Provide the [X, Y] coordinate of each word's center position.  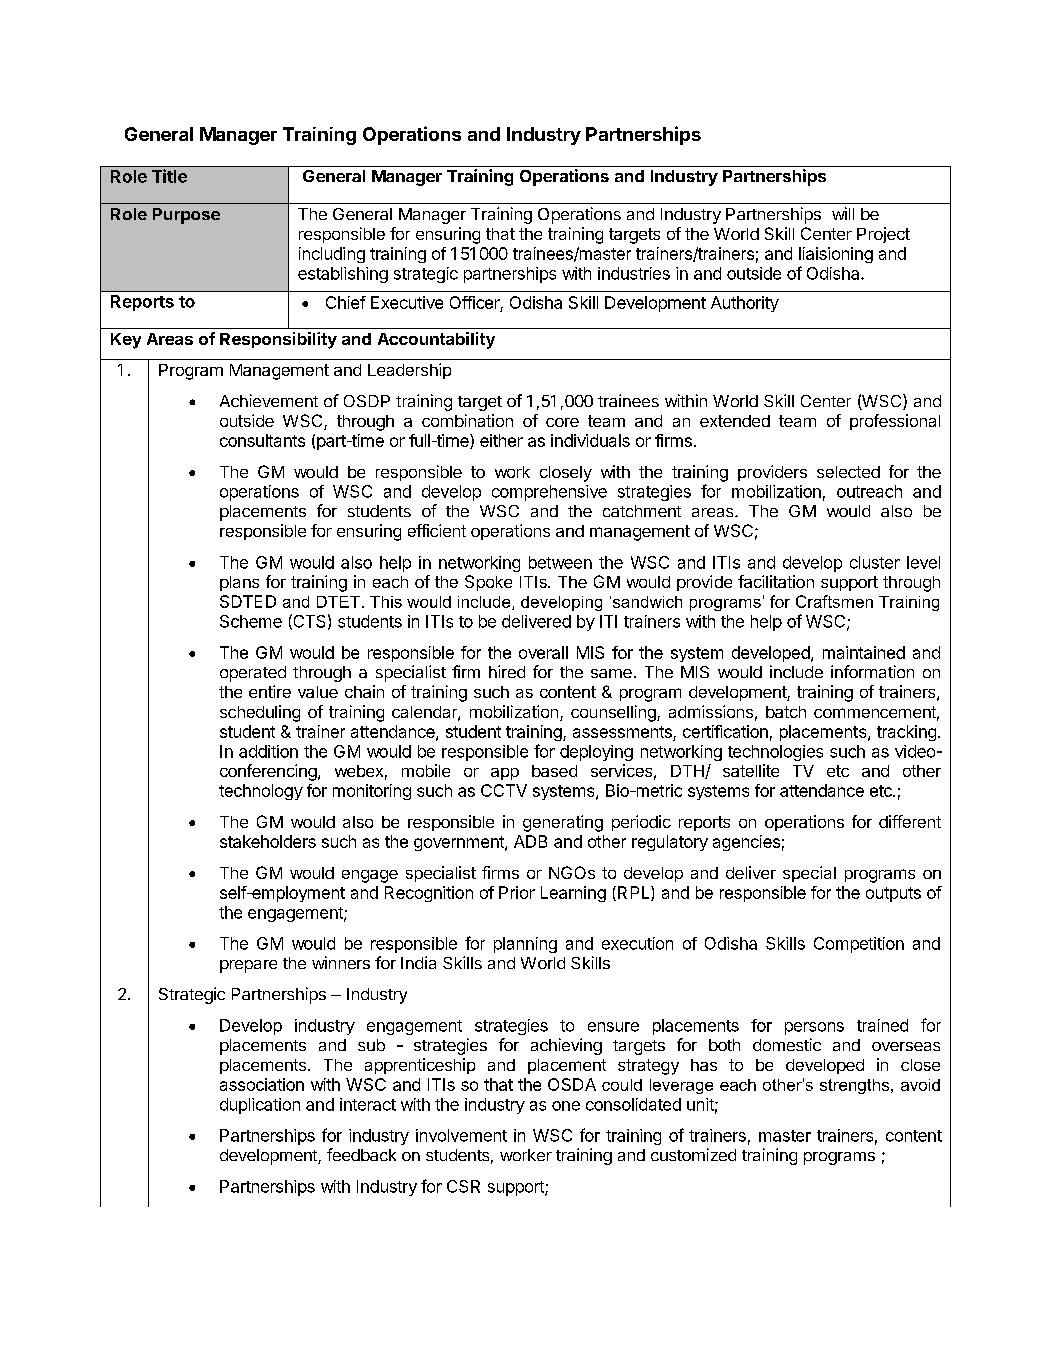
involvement [461, 1135]
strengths [856, 1086]
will [843, 213]
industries [634, 273]
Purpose [186, 216]
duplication [260, 1106]
